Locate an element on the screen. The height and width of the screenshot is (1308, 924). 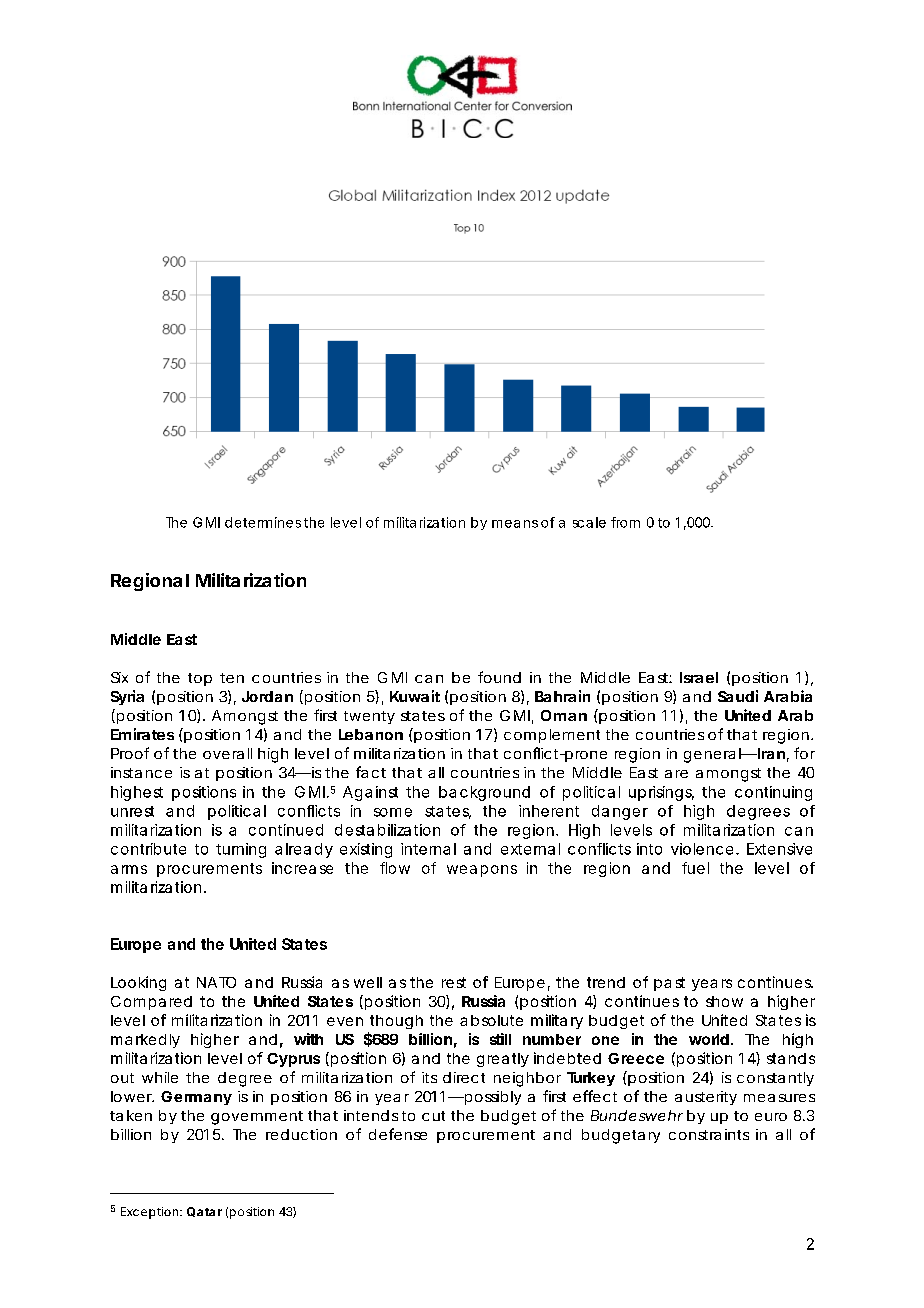
fuel is located at coordinates (695, 868).
